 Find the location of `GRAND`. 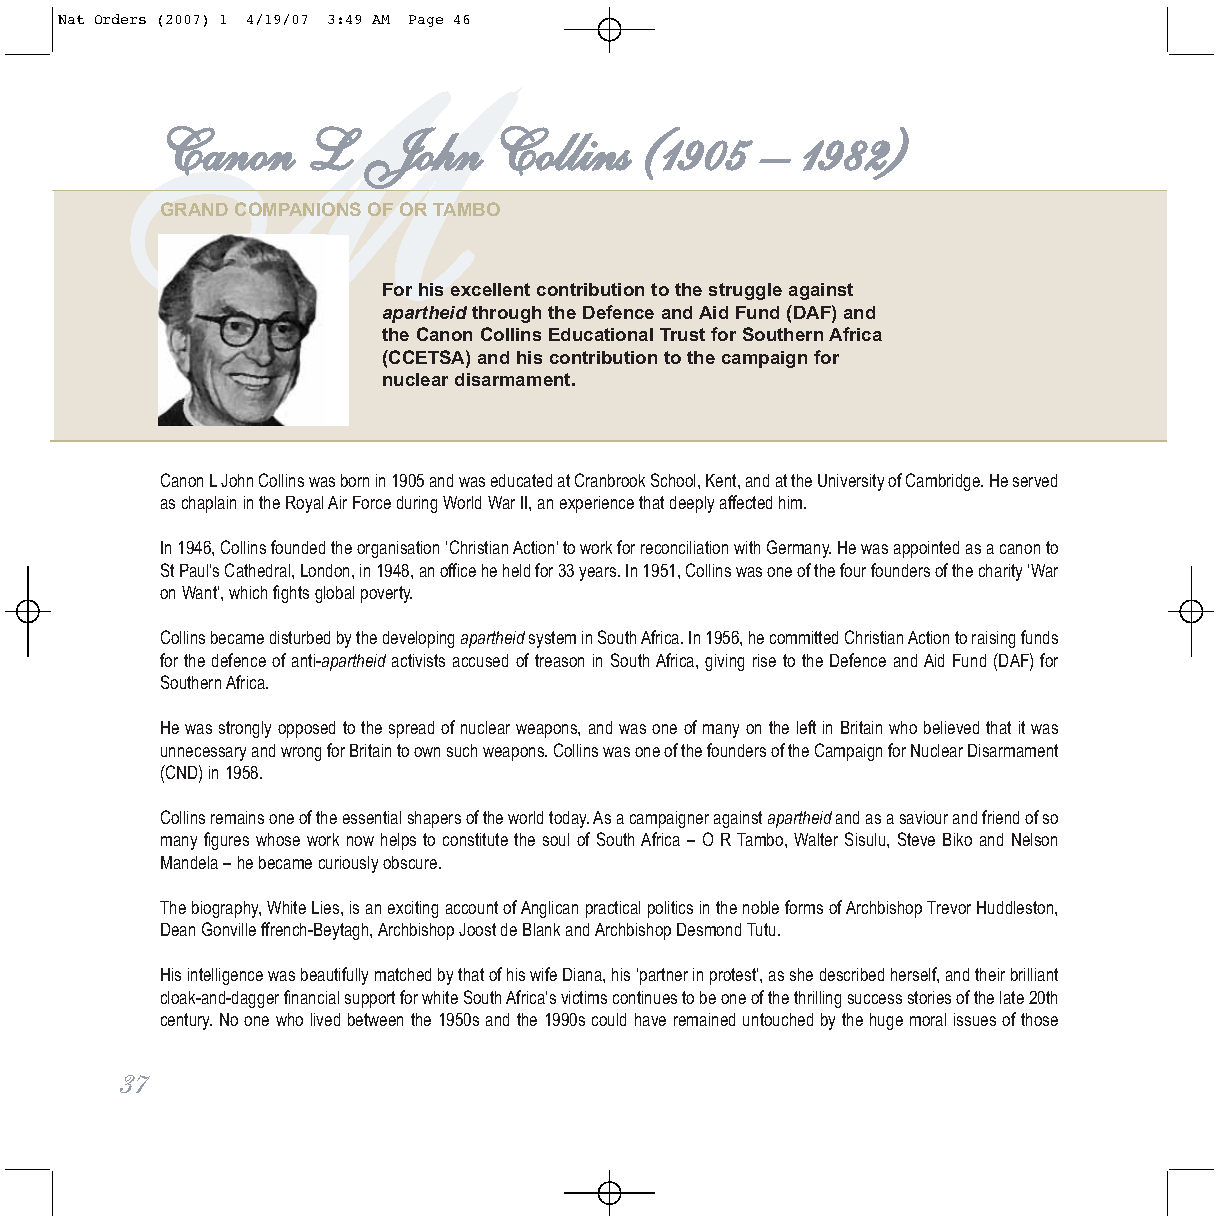

GRAND is located at coordinates (194, 209).
